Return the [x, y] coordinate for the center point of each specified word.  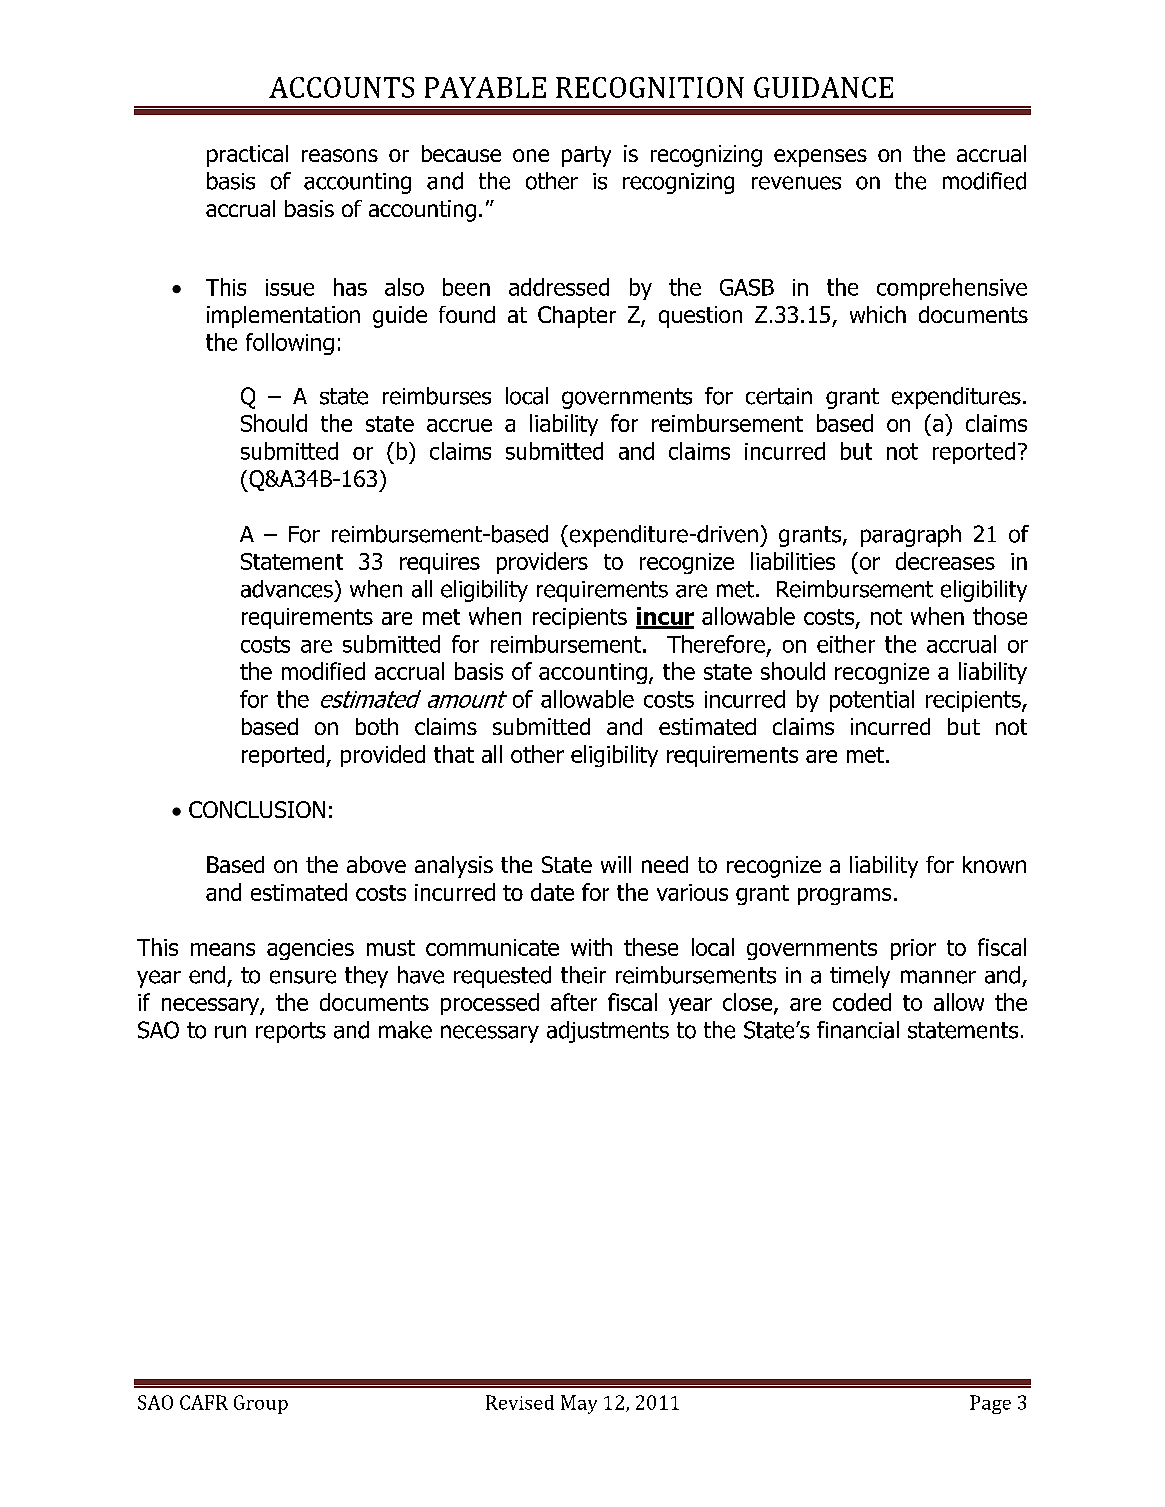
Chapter [577, 317]
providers [542, 563]
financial [858, 1030]
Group [261, 1404]
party [586, 156]
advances [287, 589]
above [376, 864]
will [616, 864]
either [846, 644]
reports [291, 1032]
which [878, 314]
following [290, 344]
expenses [820, 158]
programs [844, 896]
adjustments [608, 1032]
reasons [340, 155]
